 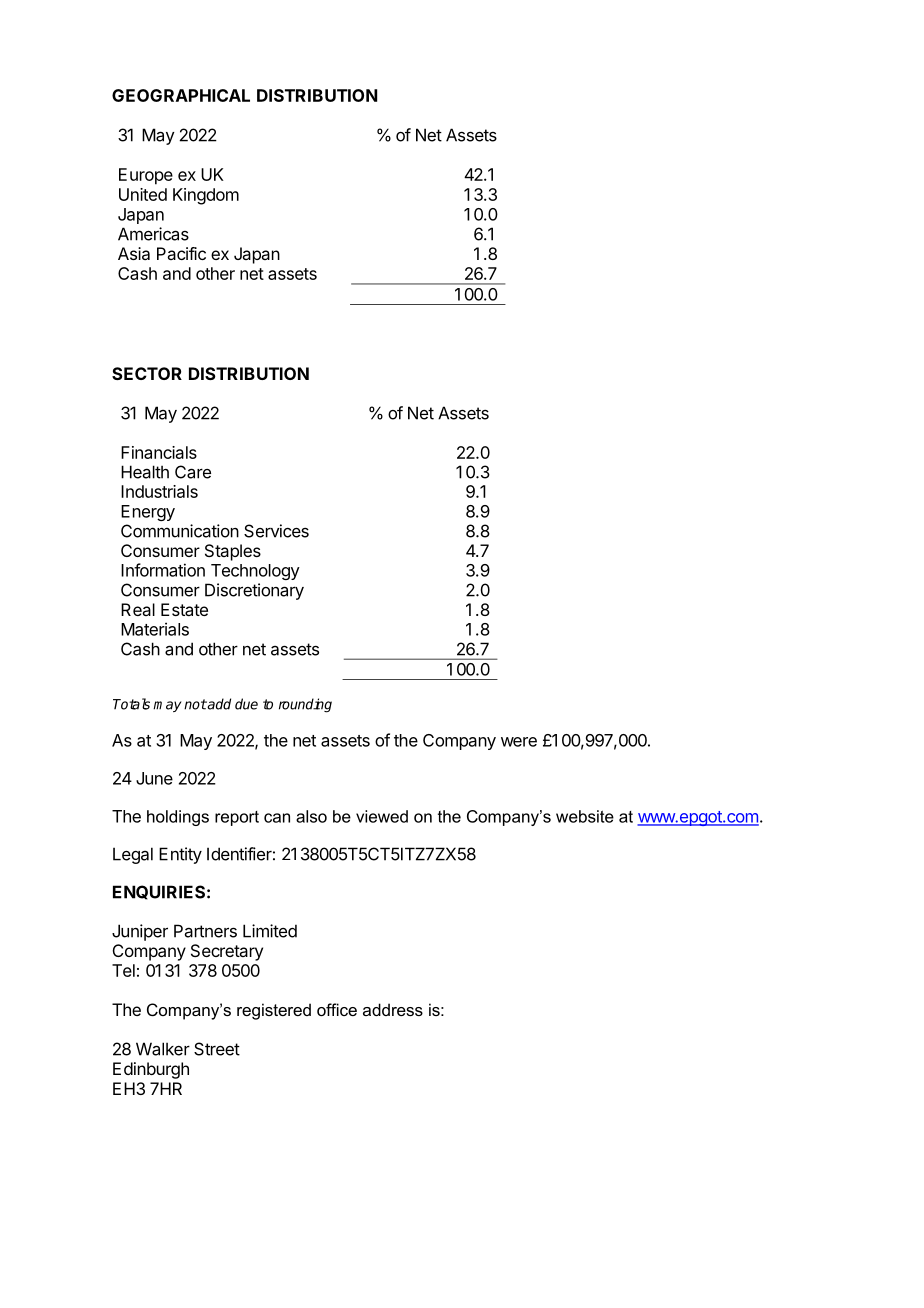 I want to click on office, so click(x=337, y=1009).
